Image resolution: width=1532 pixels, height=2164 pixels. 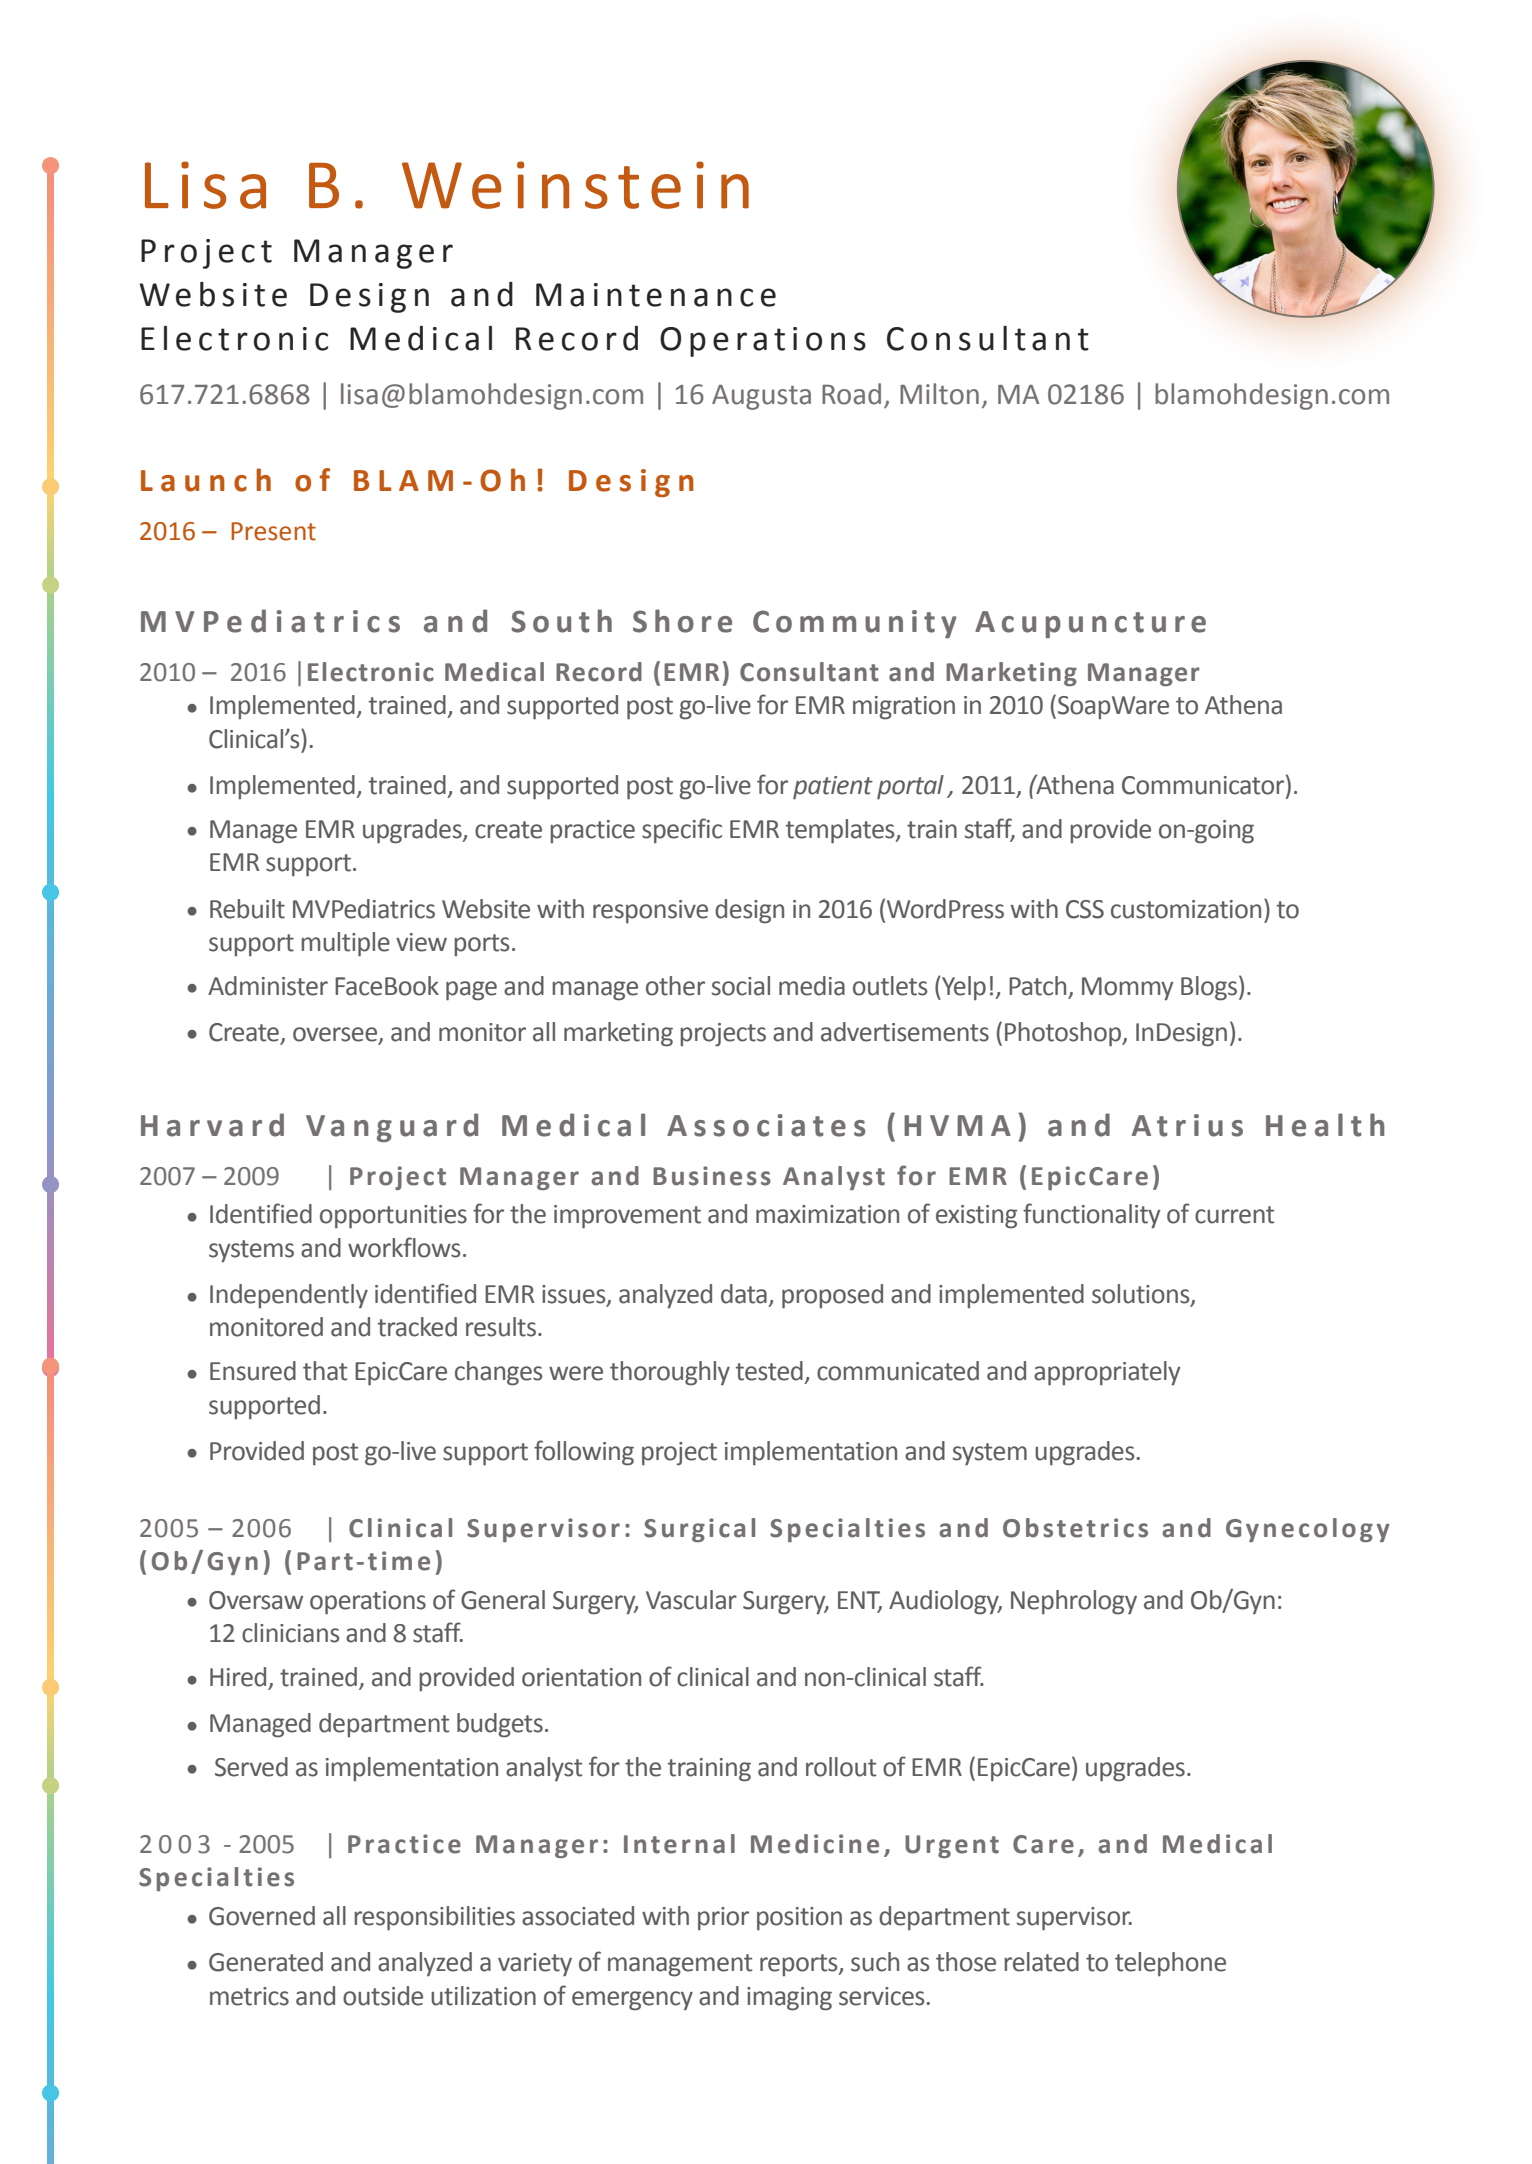 I want to click on Augusta, so click(x=761, y=397).
